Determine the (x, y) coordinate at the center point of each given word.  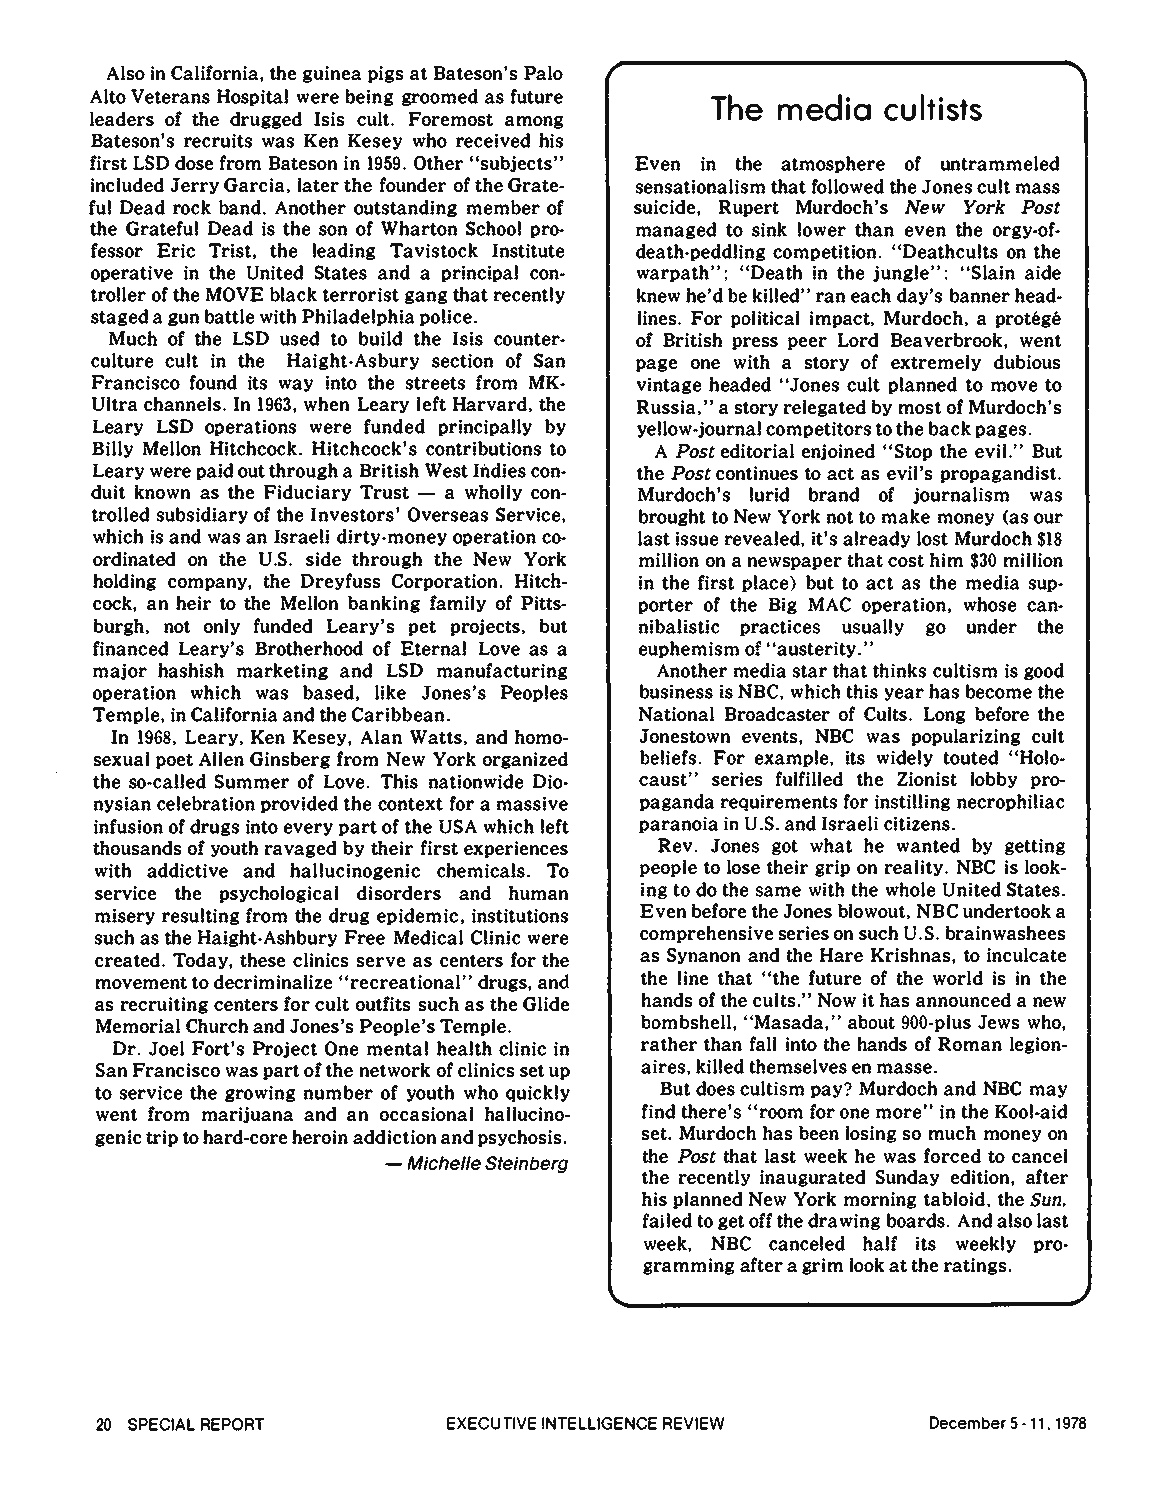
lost (932, 538)
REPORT (232, 1424)
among (534, 122)
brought (671, 517)
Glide (546, 1004)
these (263, 959)
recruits (218, 140)
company (208, 584)
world (958, 978)
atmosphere (833, 164)
